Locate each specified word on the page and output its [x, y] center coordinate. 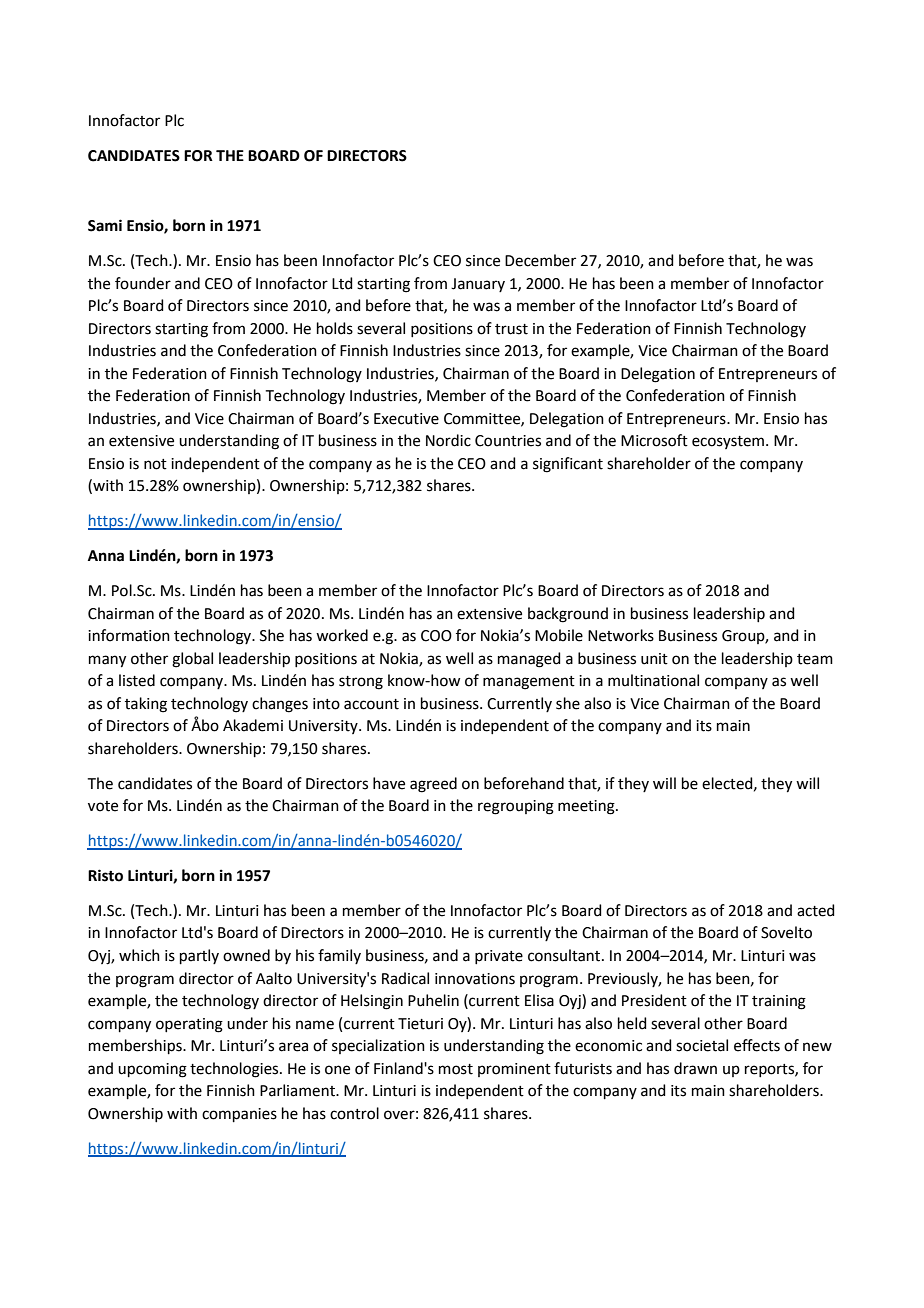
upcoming [152, 1070]
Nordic [448, 440]
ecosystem [728, 442]
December [540, 260]
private [499, 957]
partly [199, 956]
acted [816, 910]
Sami [105, 225]
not [155, 464]
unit [654, 659]
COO [436, 636]
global [192, 660]
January [478, 285]
